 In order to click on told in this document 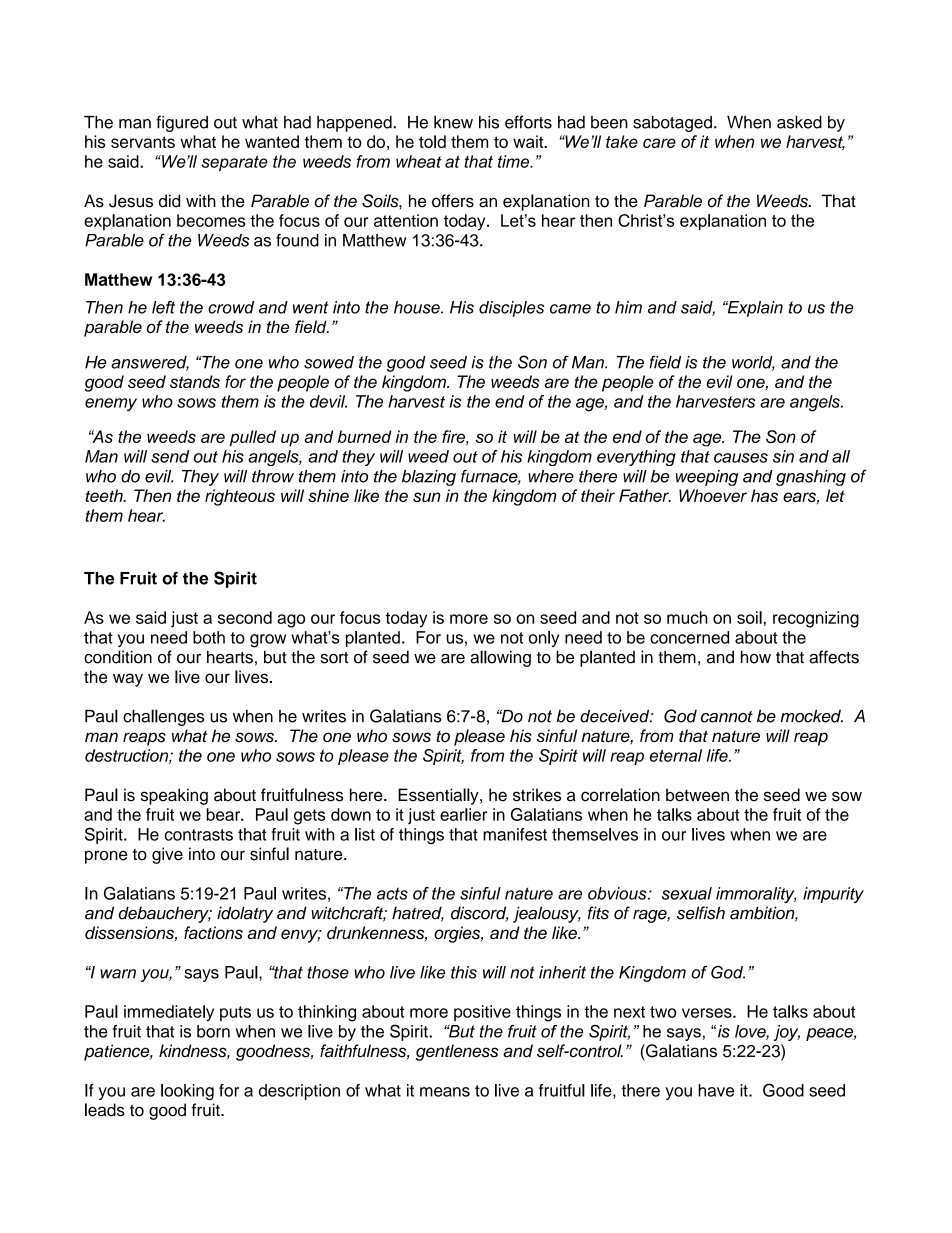, I will do `click(432, 141)`.
